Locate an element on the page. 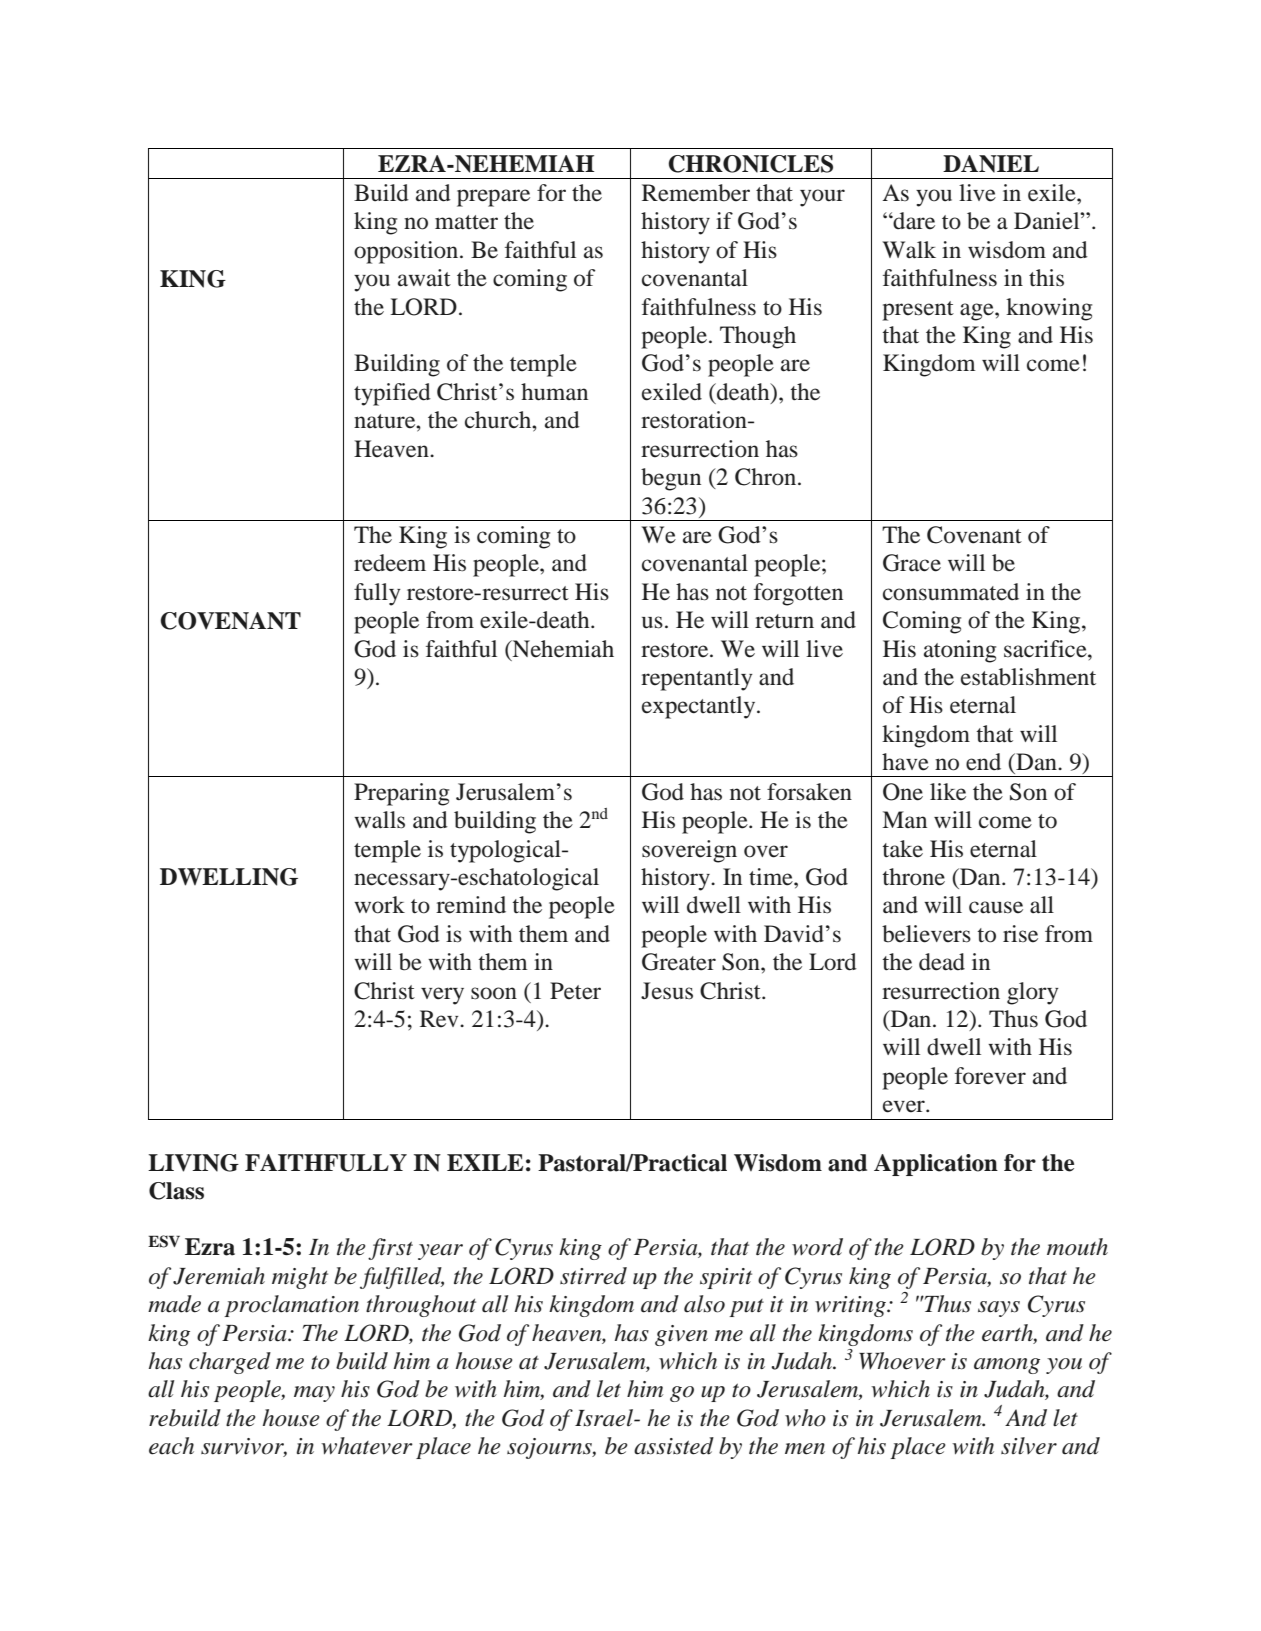  dead is located at coordinates (942, 962).
